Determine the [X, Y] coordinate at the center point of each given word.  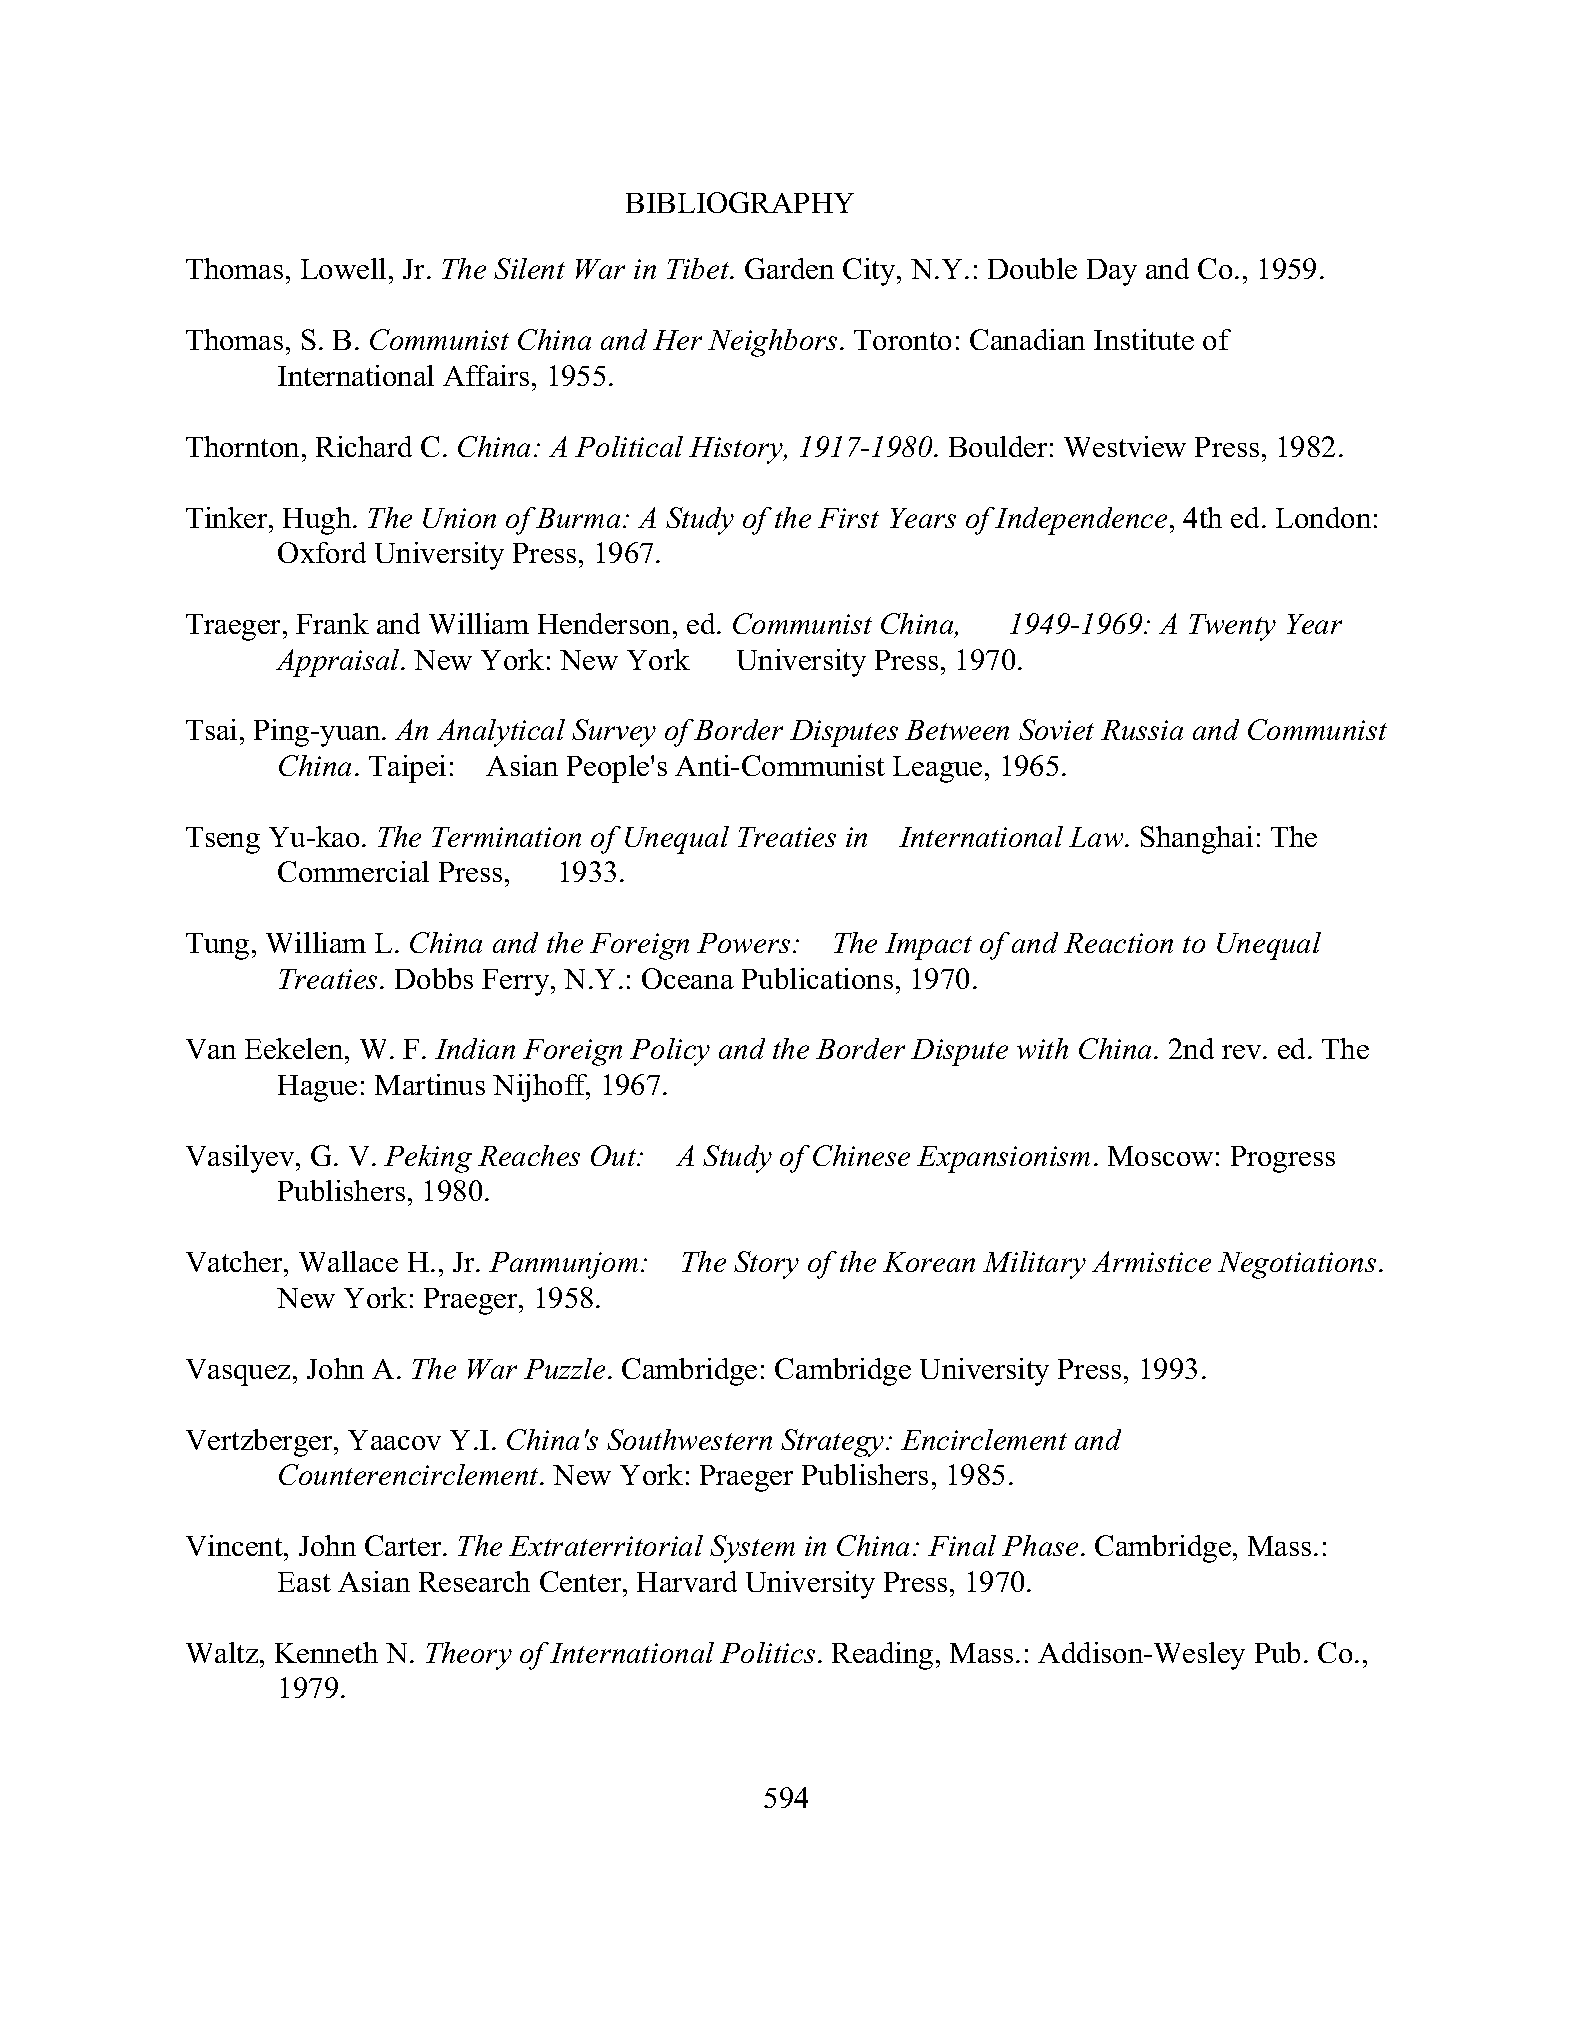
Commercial [353, 871]
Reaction [1118, 943]
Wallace [348, 1261]
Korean [929, 1262]
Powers [743, 943]
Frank [332, 623]
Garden [789, 268]
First [848, 518]
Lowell [343, 268]
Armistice [1151, 1261]
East [304, 1582]
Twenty [1232, 627]
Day [1112, 272]
